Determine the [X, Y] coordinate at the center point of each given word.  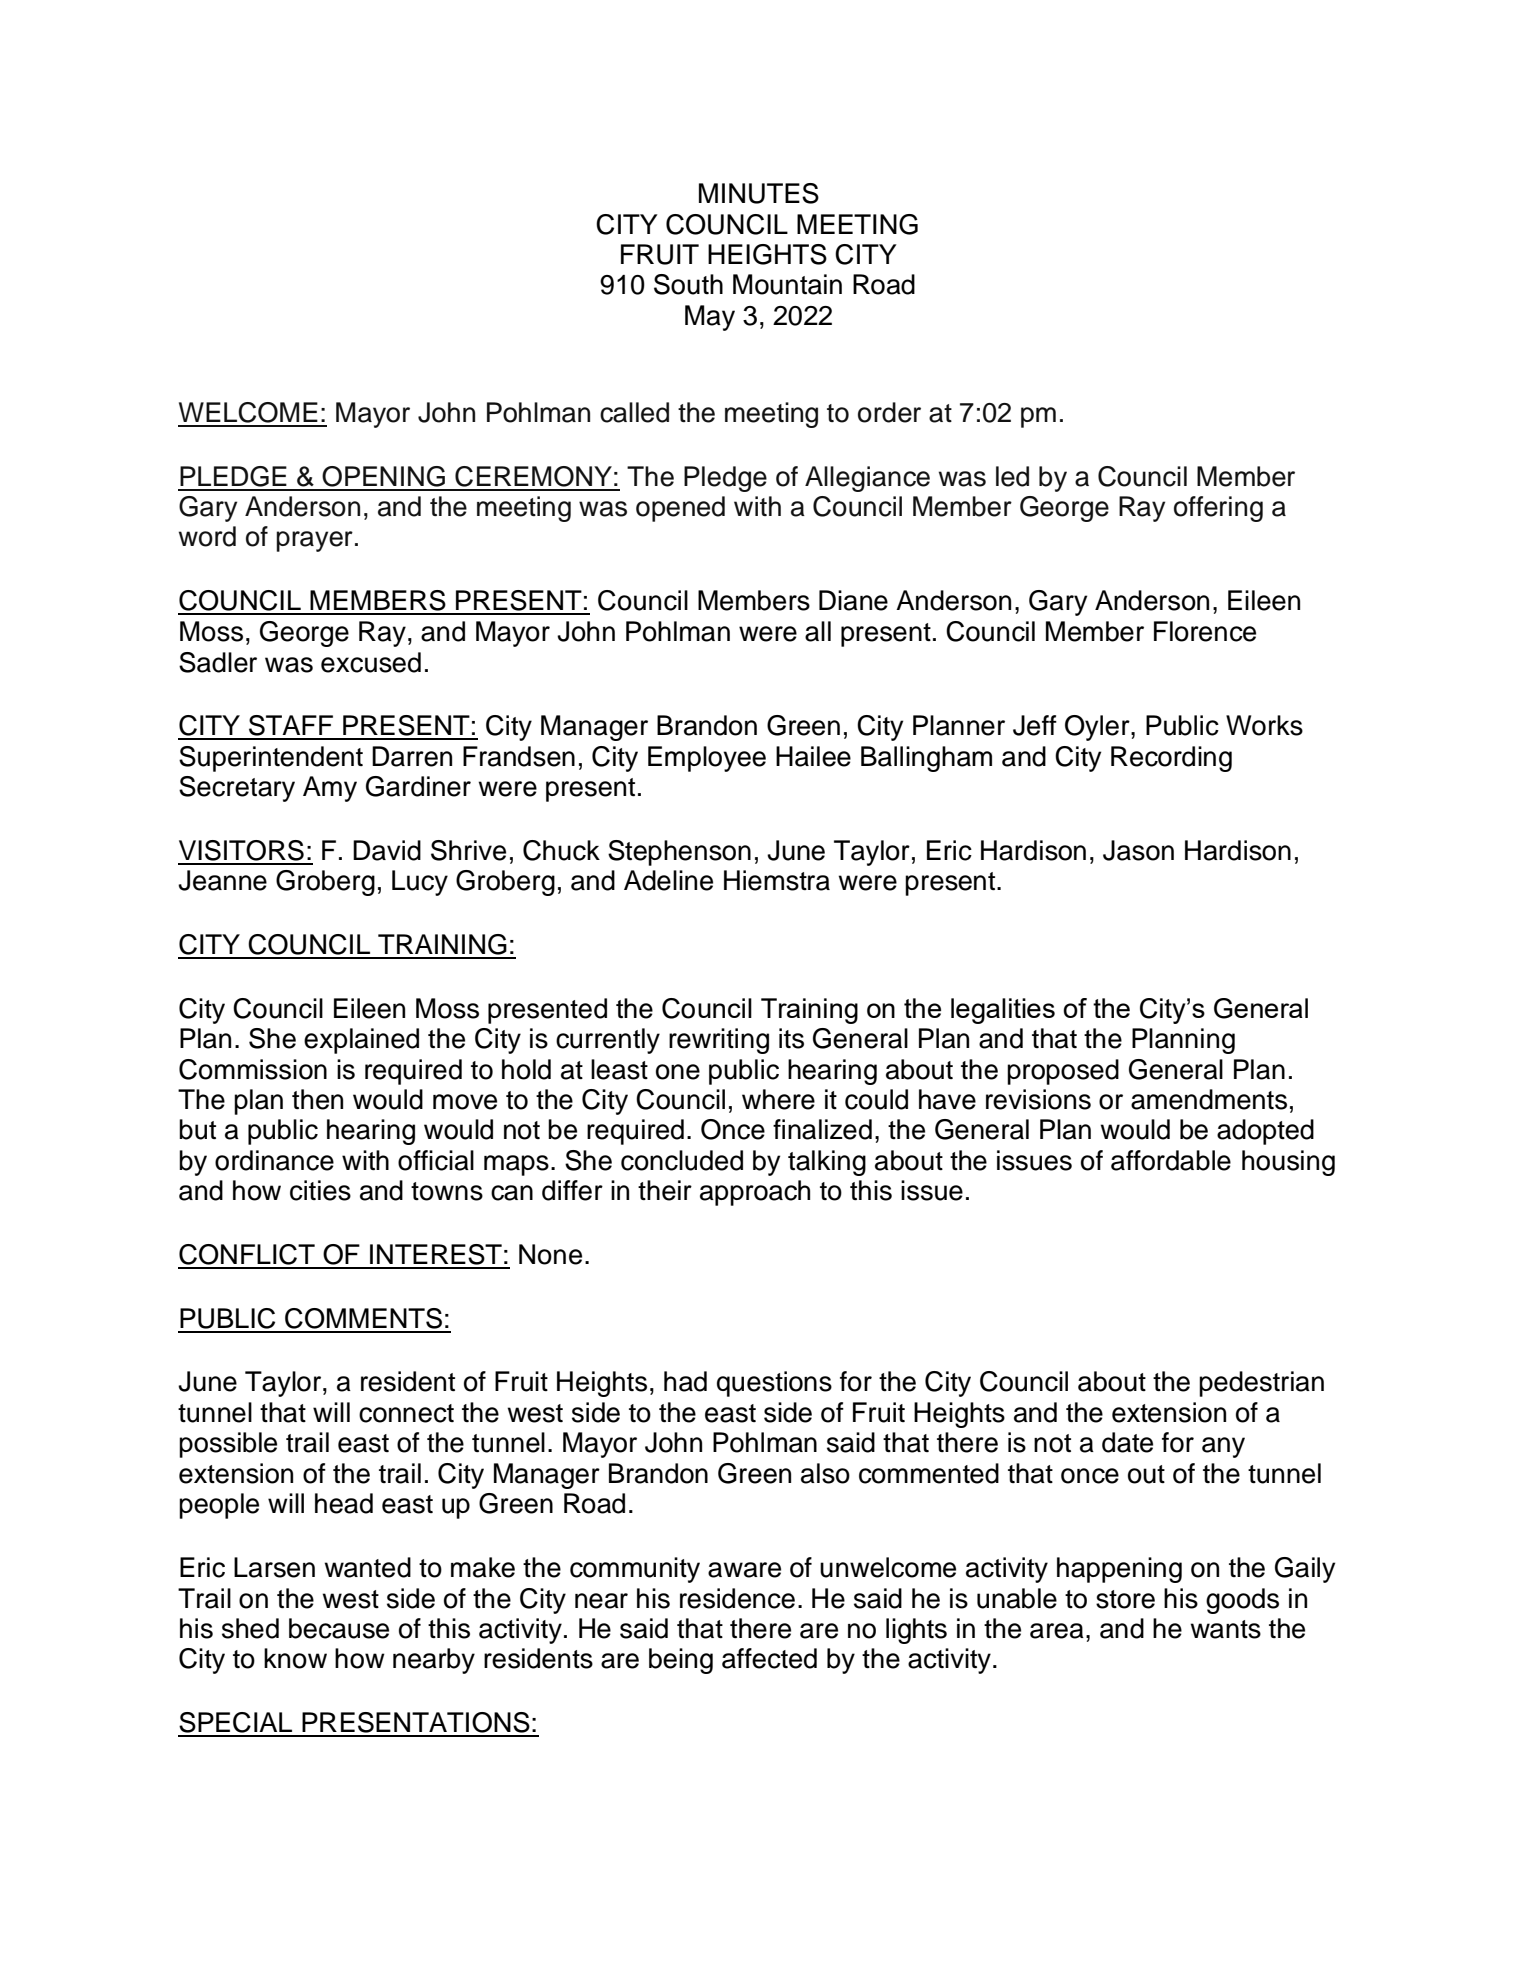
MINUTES [759, 193]
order [889, 412]
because [339, 1628]
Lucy [420, 883]
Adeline [668, 880]
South [688, 284]
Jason [1138, 850]
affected [769, 1658]
